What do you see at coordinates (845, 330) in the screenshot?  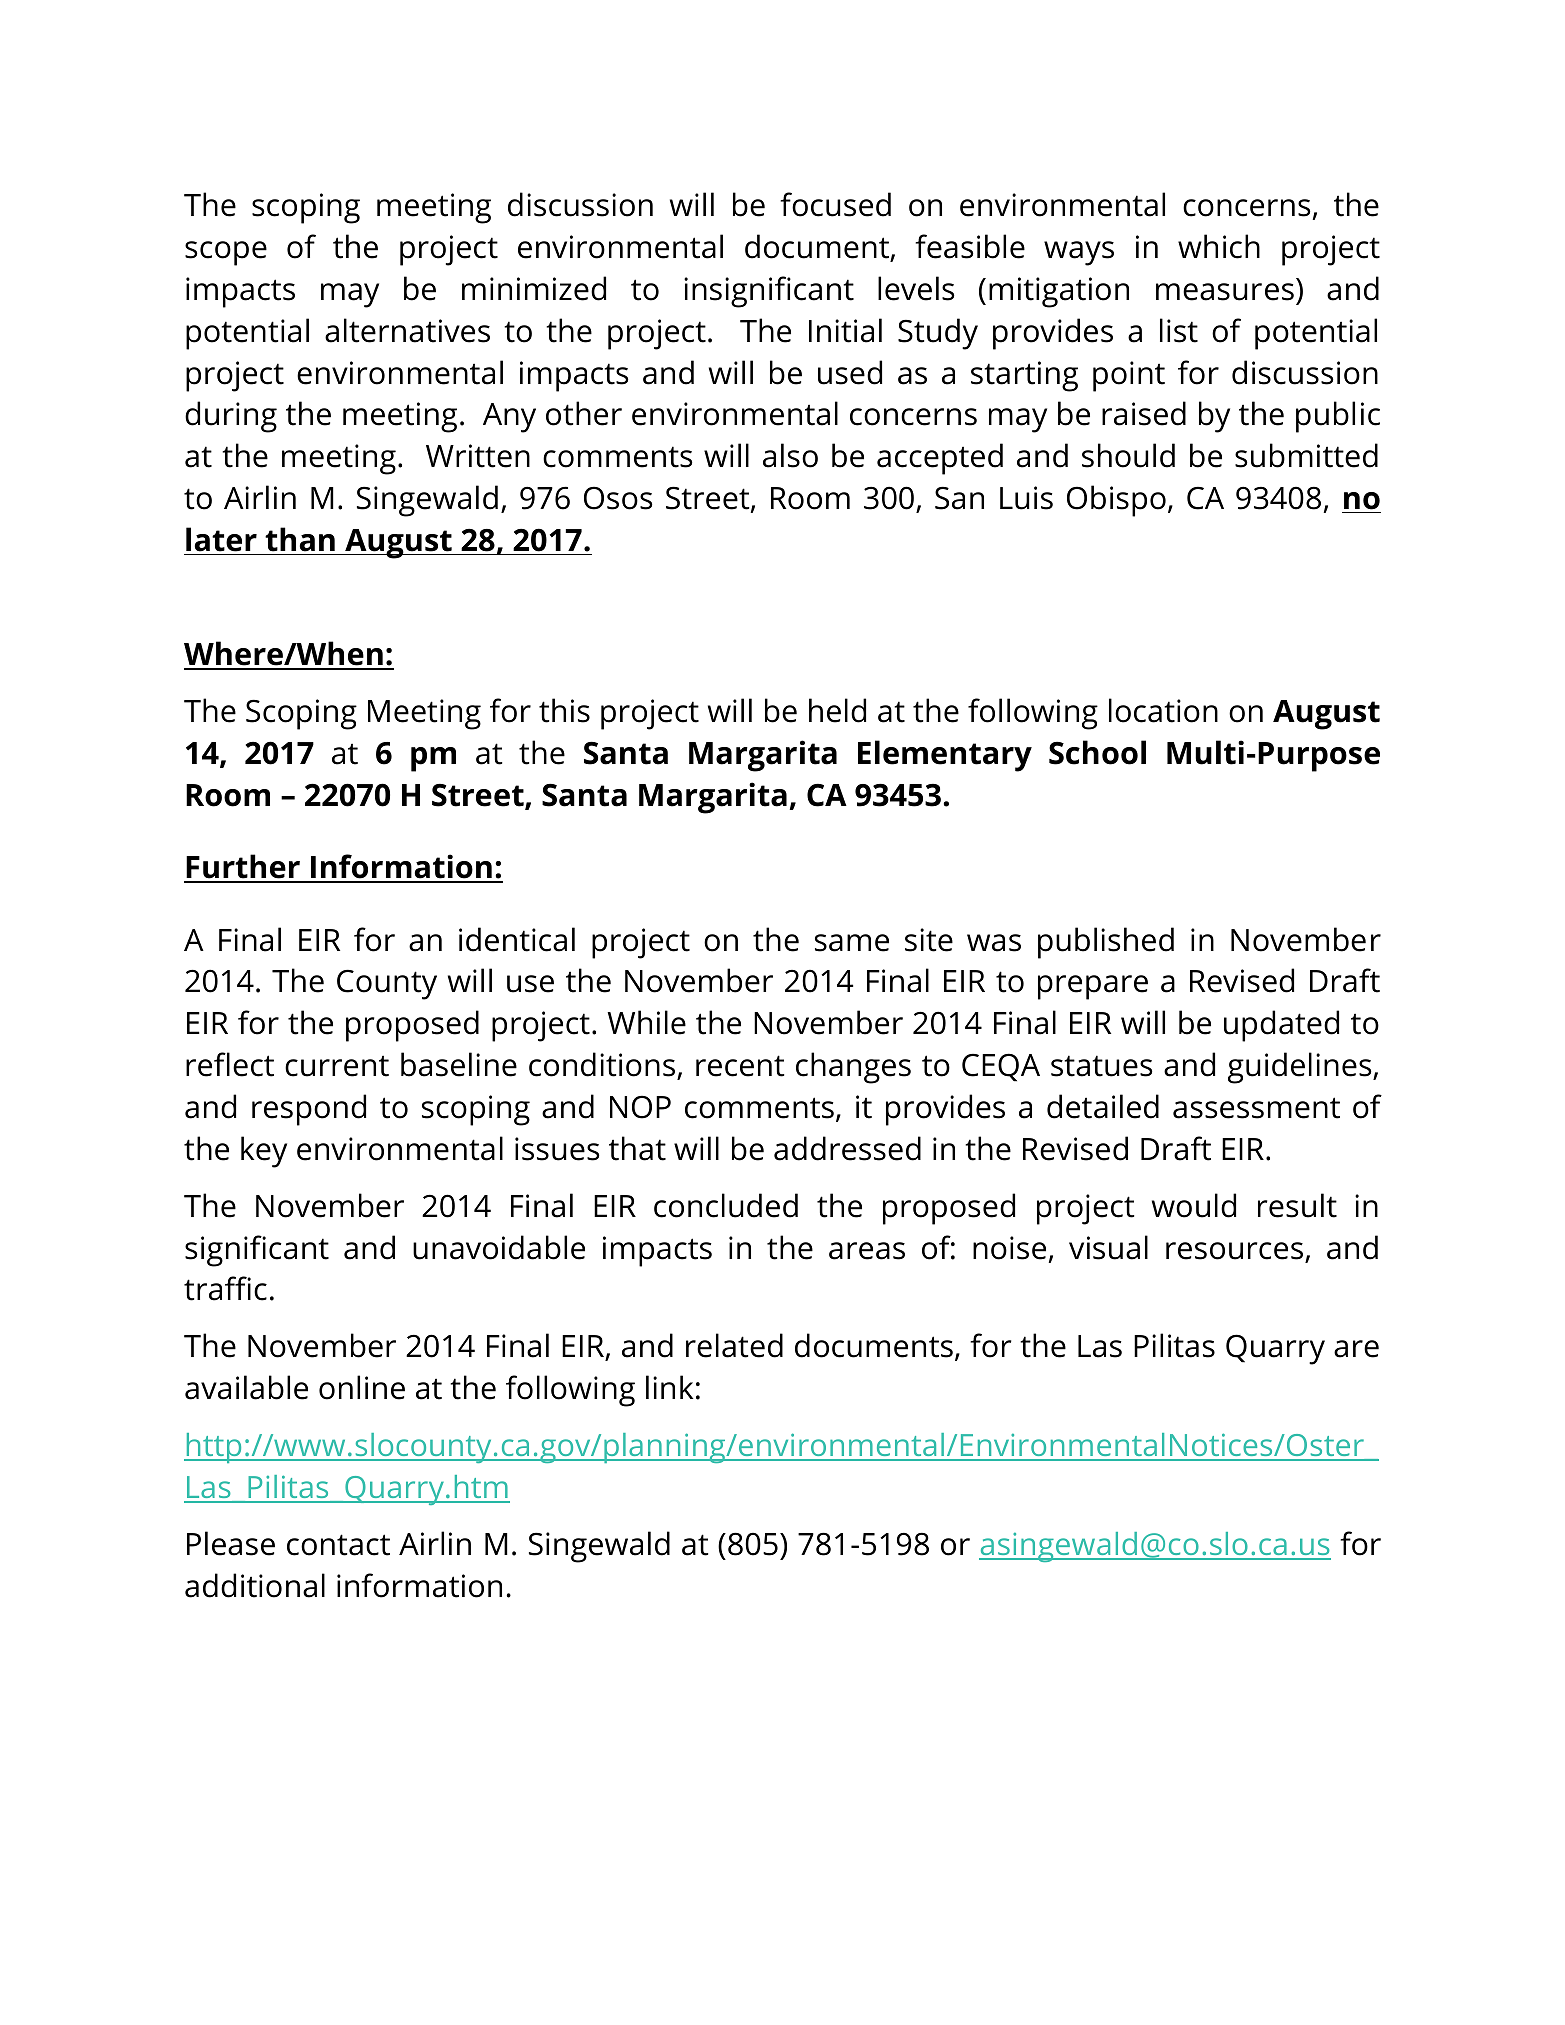 I see `Initial` at bounding box center [845, 330].
